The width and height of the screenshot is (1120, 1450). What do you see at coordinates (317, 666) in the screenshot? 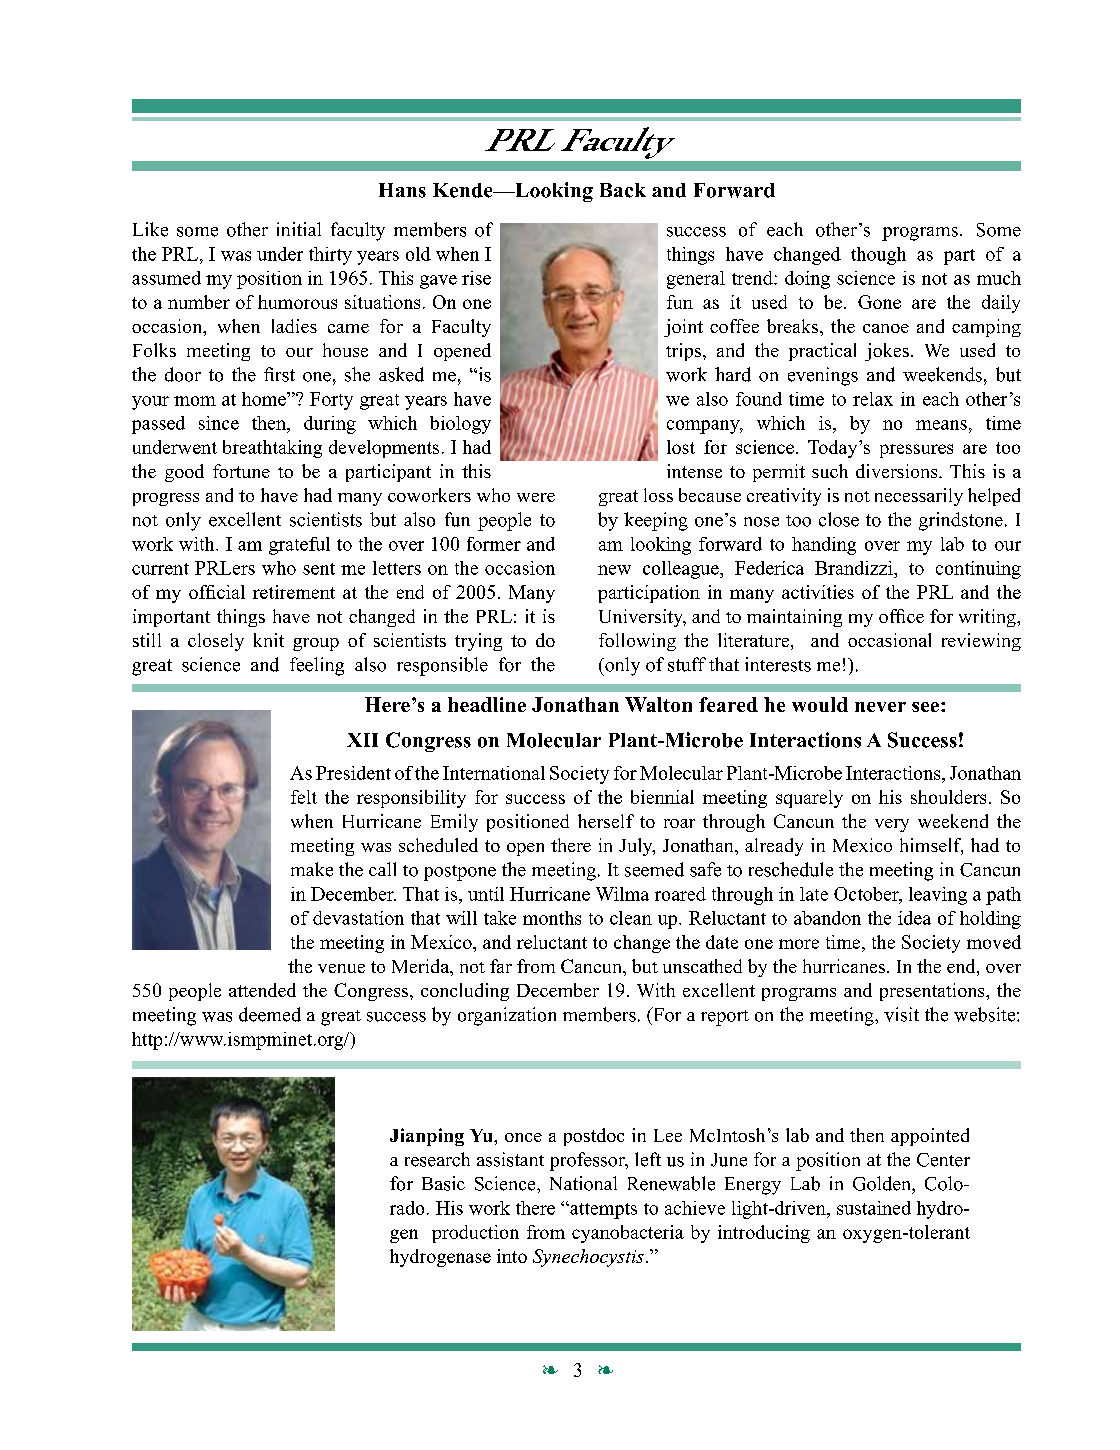
I see `feeling` at bounding box center [317, 666].
